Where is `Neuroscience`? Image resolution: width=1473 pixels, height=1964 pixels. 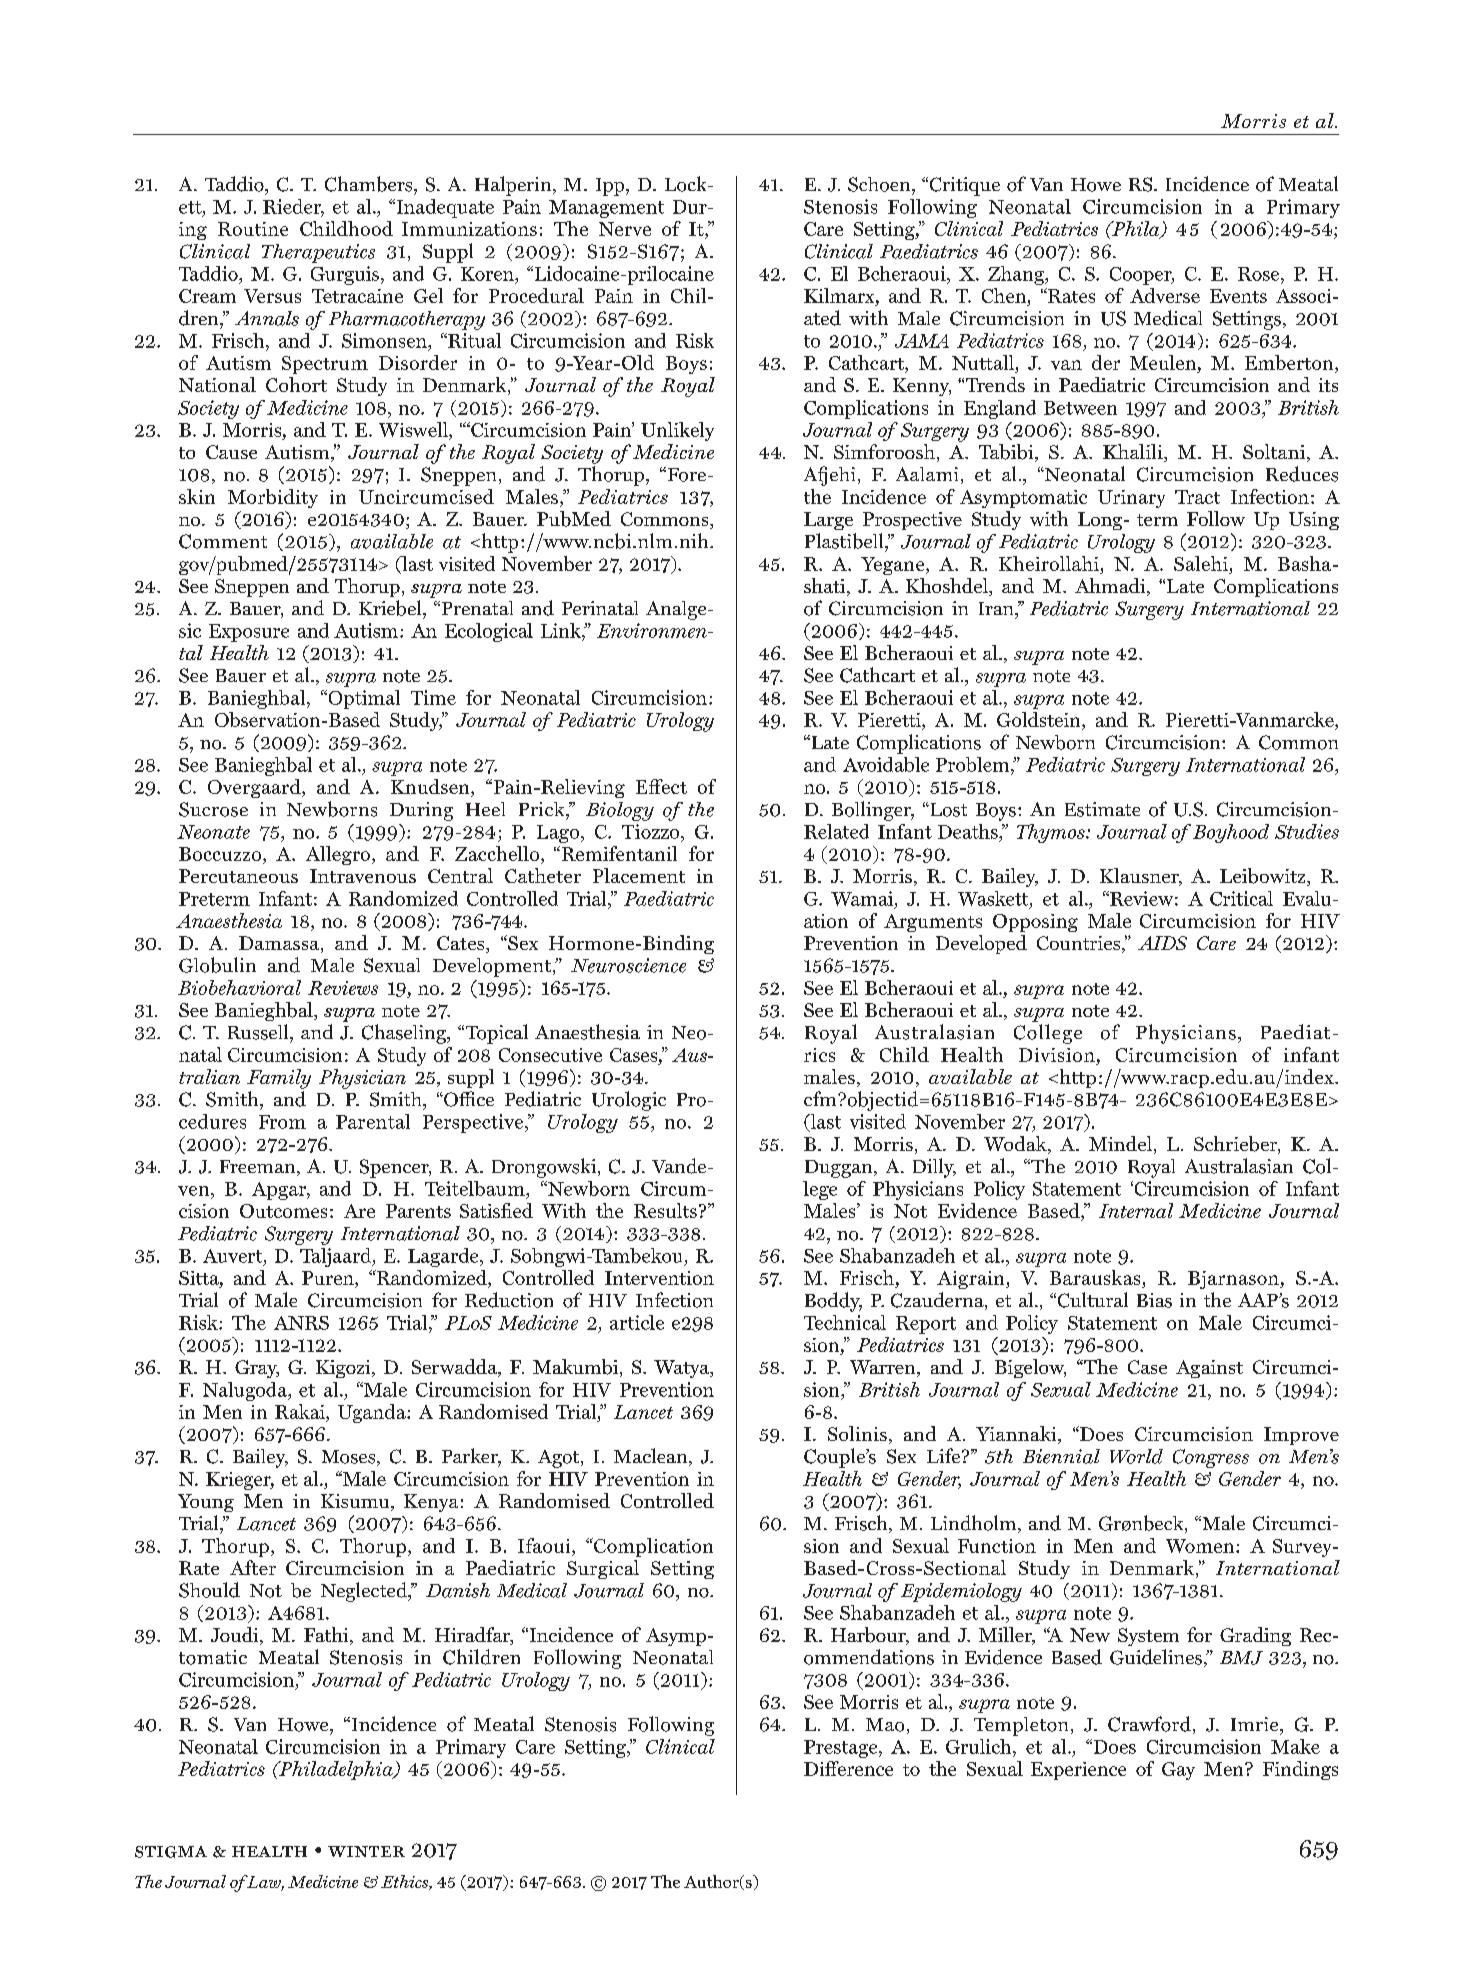
Neuroscience is located at coordinates (628, 965).
